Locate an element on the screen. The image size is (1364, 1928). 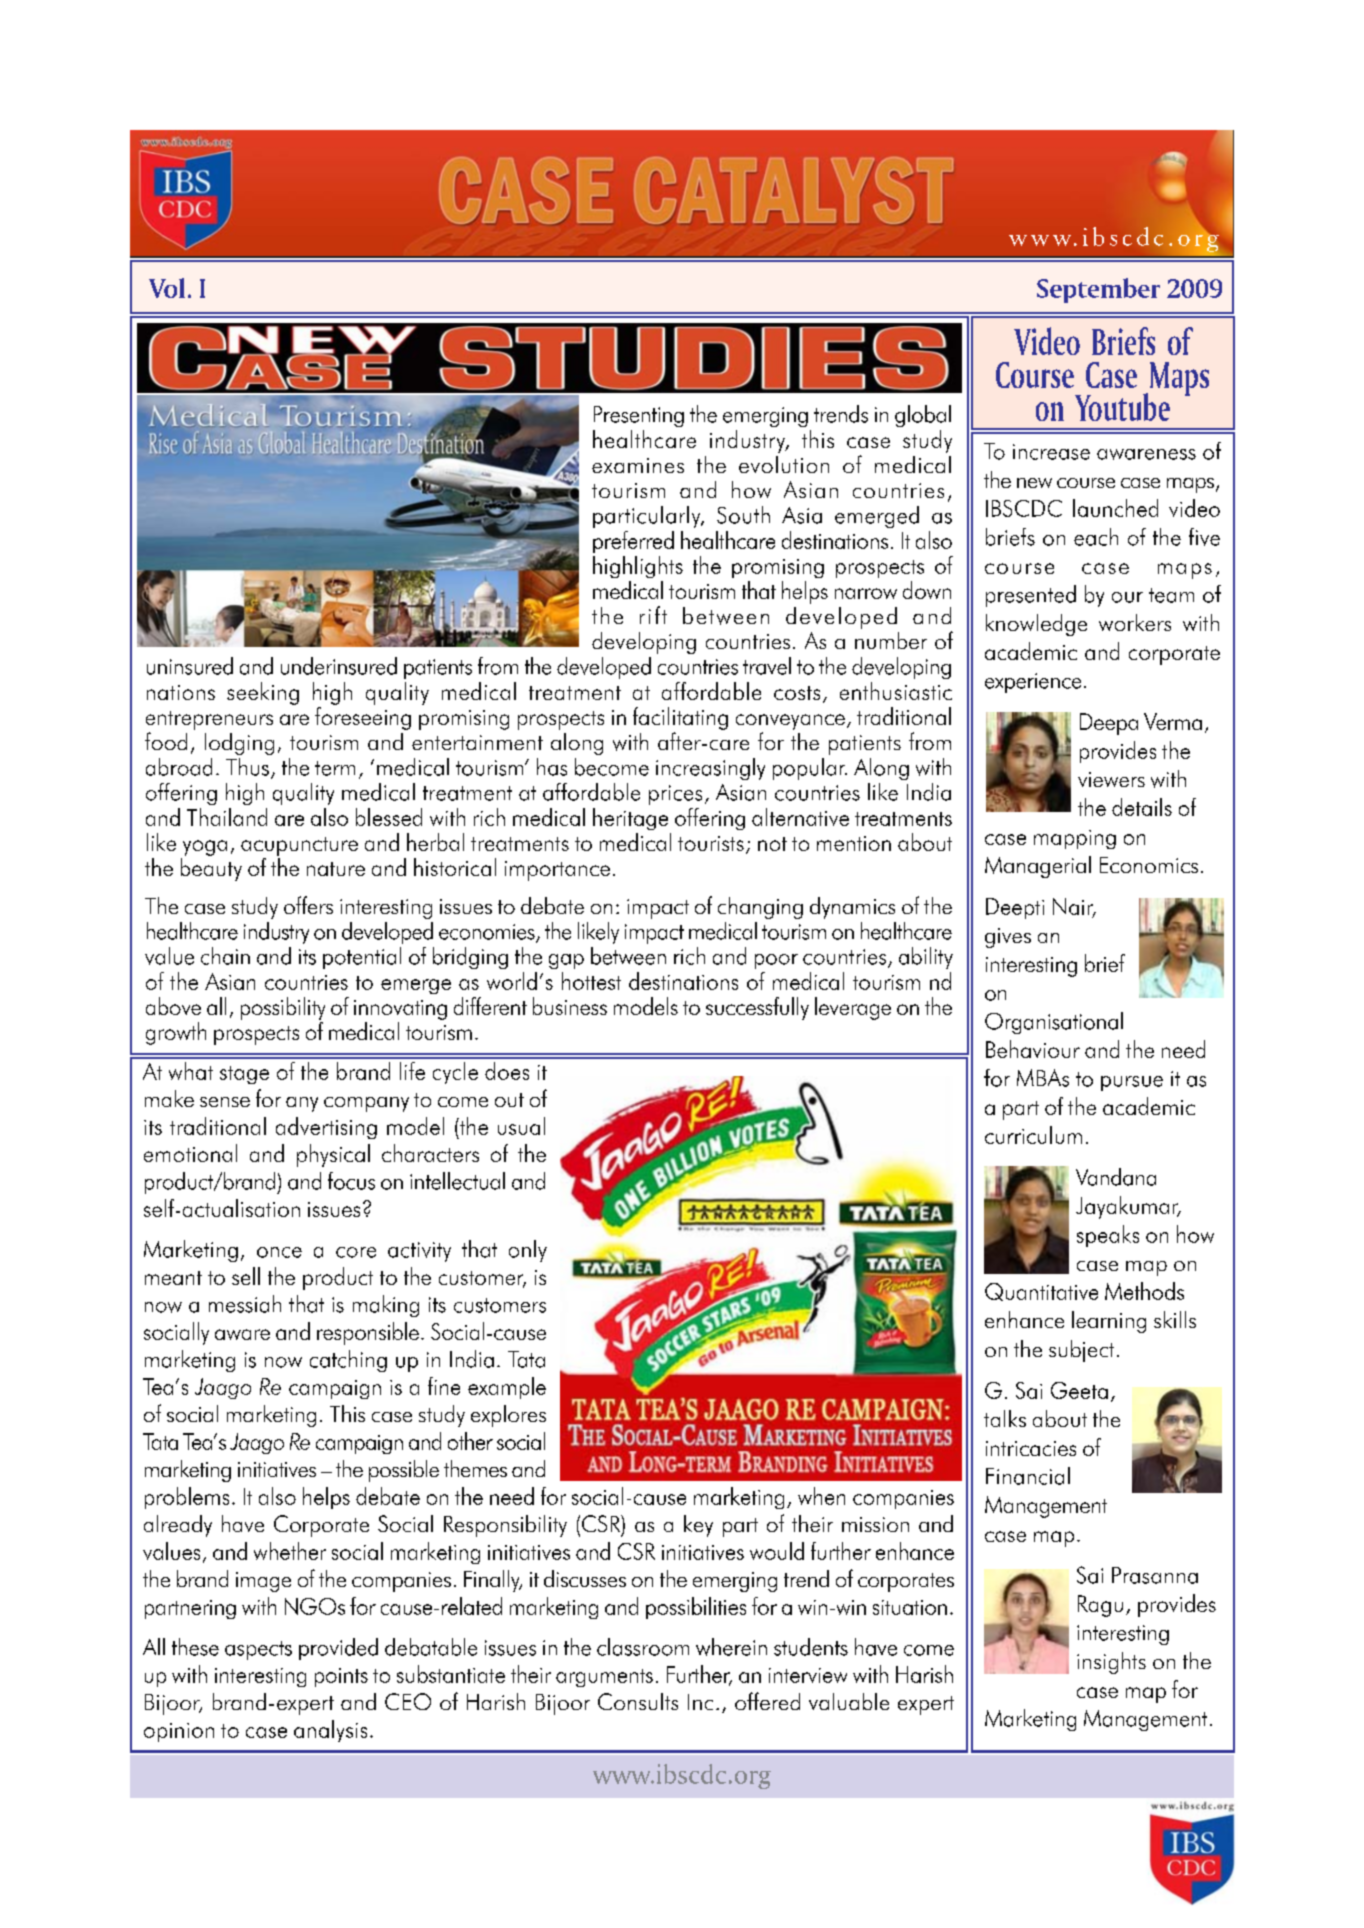
examines is located at coordinates (638, 465).
